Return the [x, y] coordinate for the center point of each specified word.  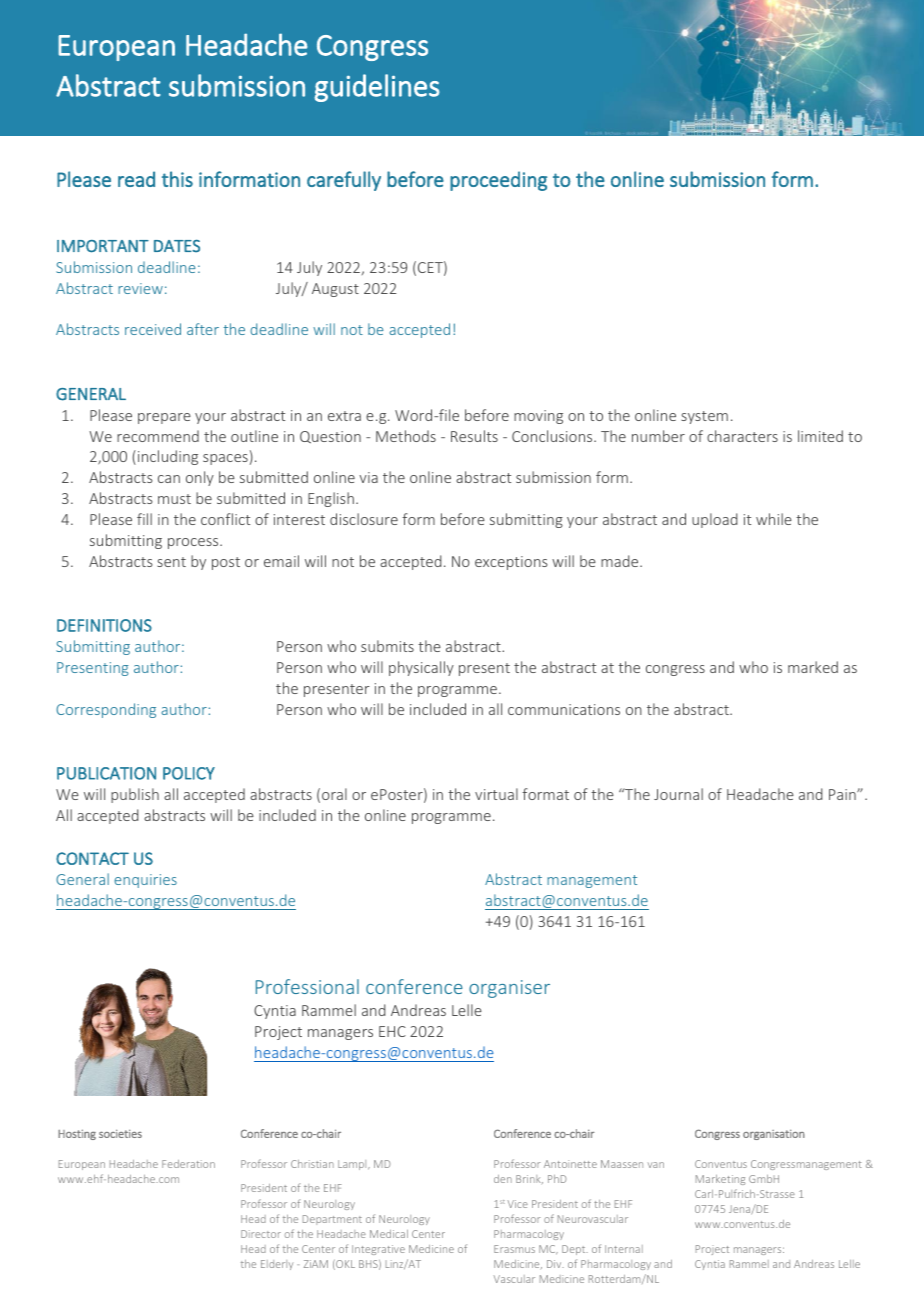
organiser [509, 989]
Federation [188, 1164]
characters [742, 436]
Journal [678, 794]
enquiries [145, 881]
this [177, 179]
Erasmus [514, 1249]
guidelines [377, 88]
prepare [164, 418]
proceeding [498, 181]
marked [813, 667]
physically [421, 668]
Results [474, 436]
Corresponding [106, 710]
